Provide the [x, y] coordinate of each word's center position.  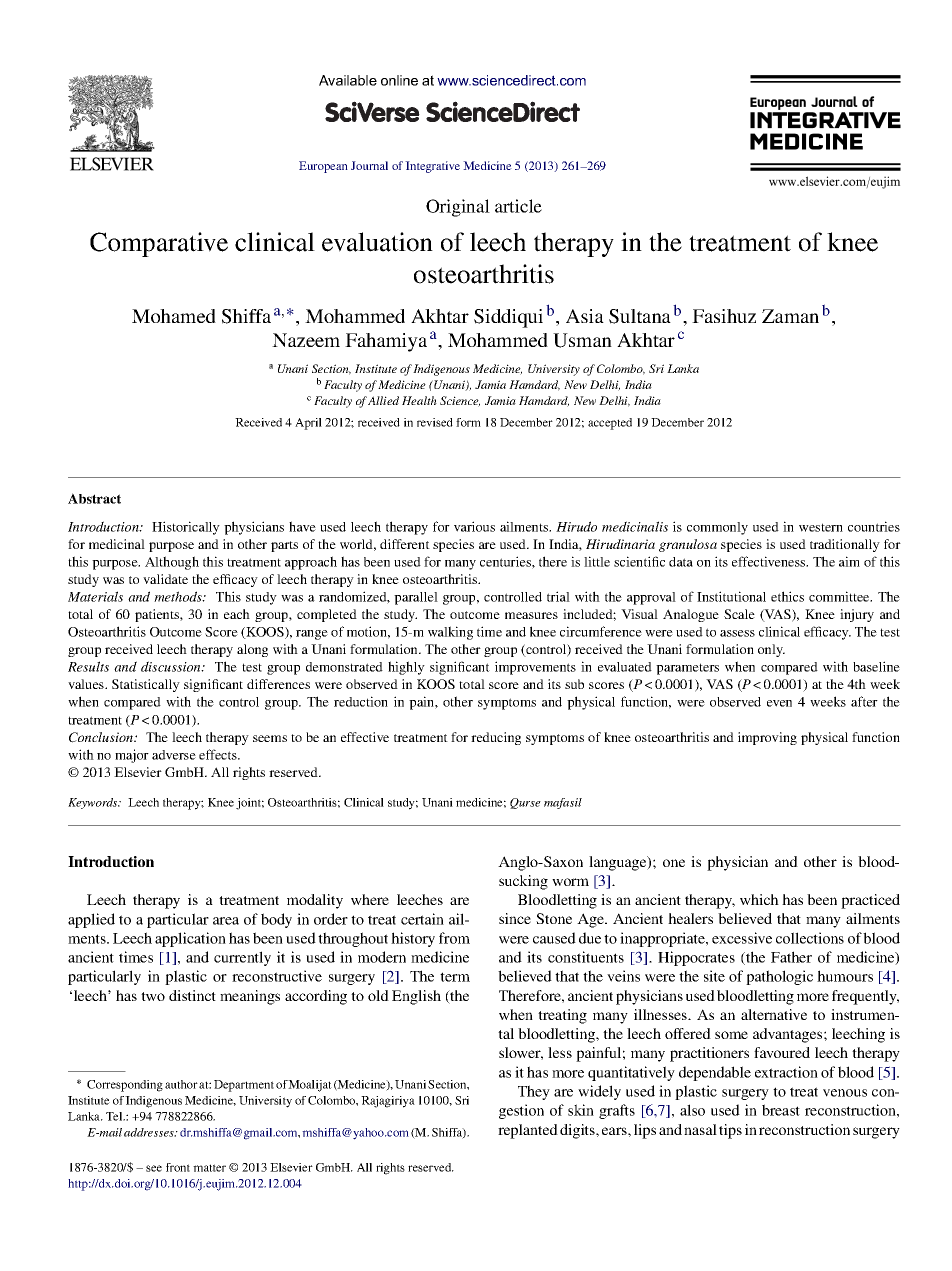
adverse [174, 755]
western [821, 527]
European [323, 167]
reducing [496, 738]
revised [435, 422]
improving [767, 738]
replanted [528, 1131]
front [178, 1167]
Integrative [432, 167]
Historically [186, 528]
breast [781, 1110]
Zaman [790, 316]
